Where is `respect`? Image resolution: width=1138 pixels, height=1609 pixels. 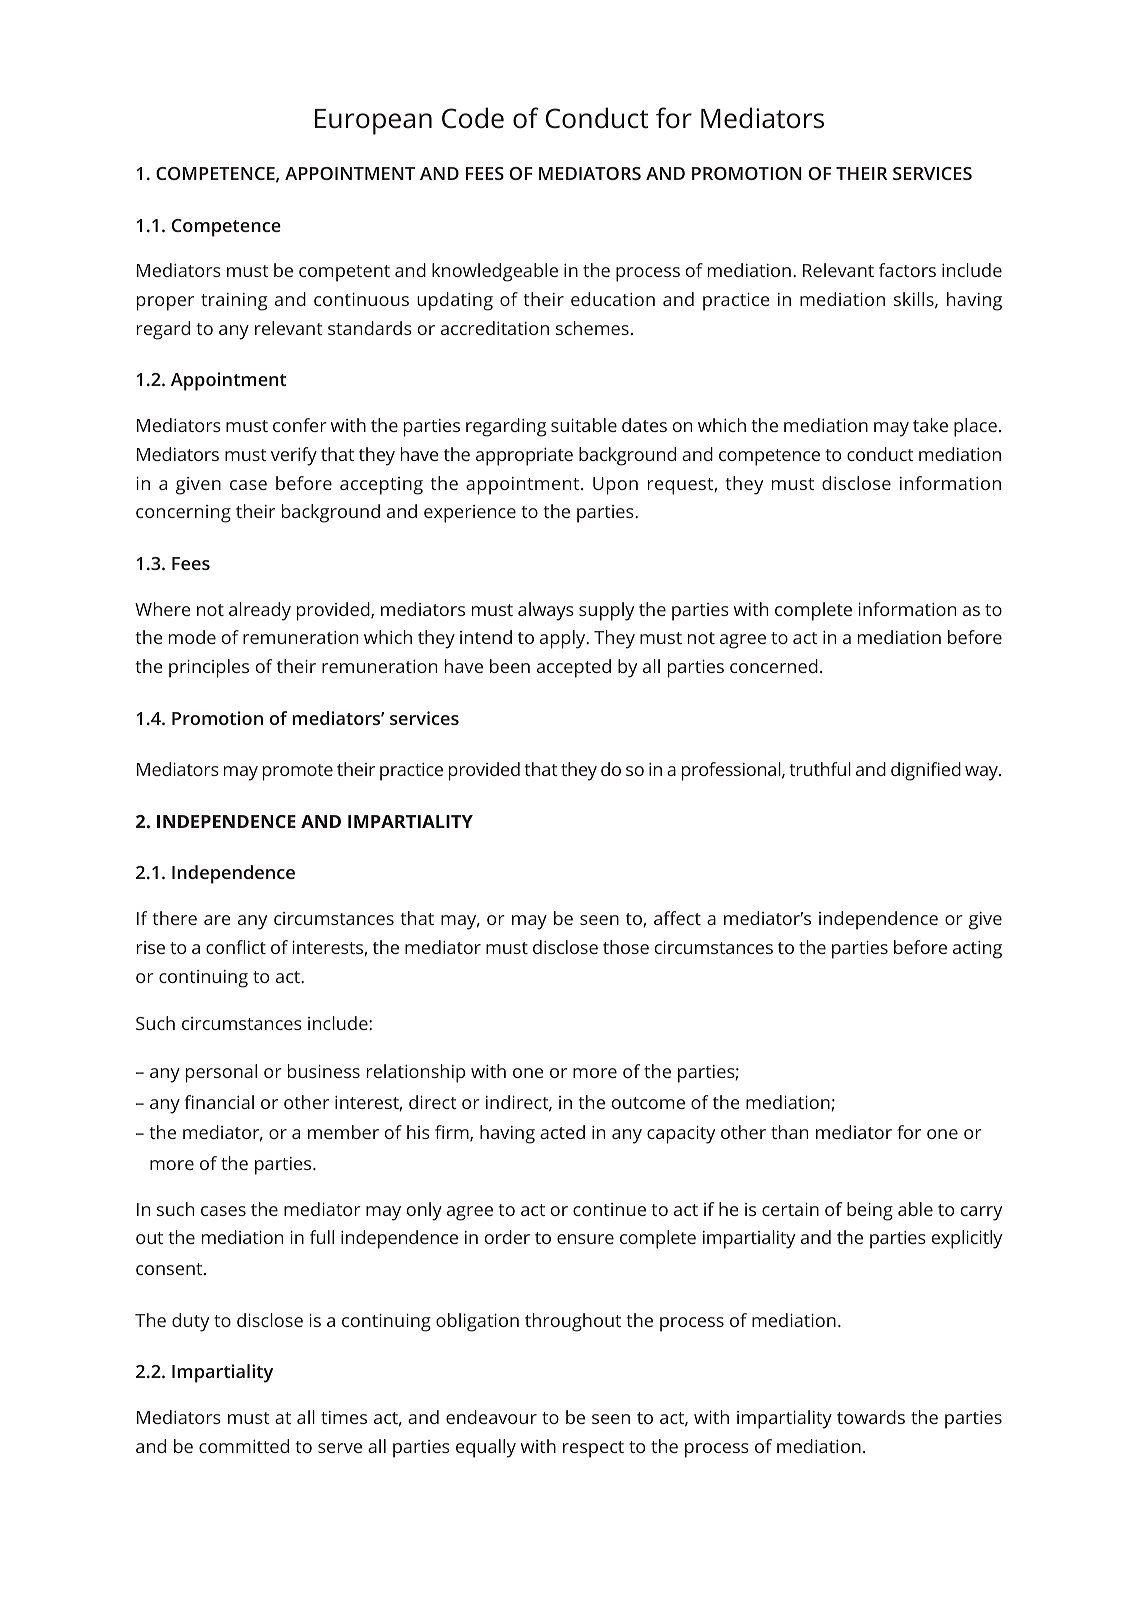 respect is located at coordinates (593, 1449).
